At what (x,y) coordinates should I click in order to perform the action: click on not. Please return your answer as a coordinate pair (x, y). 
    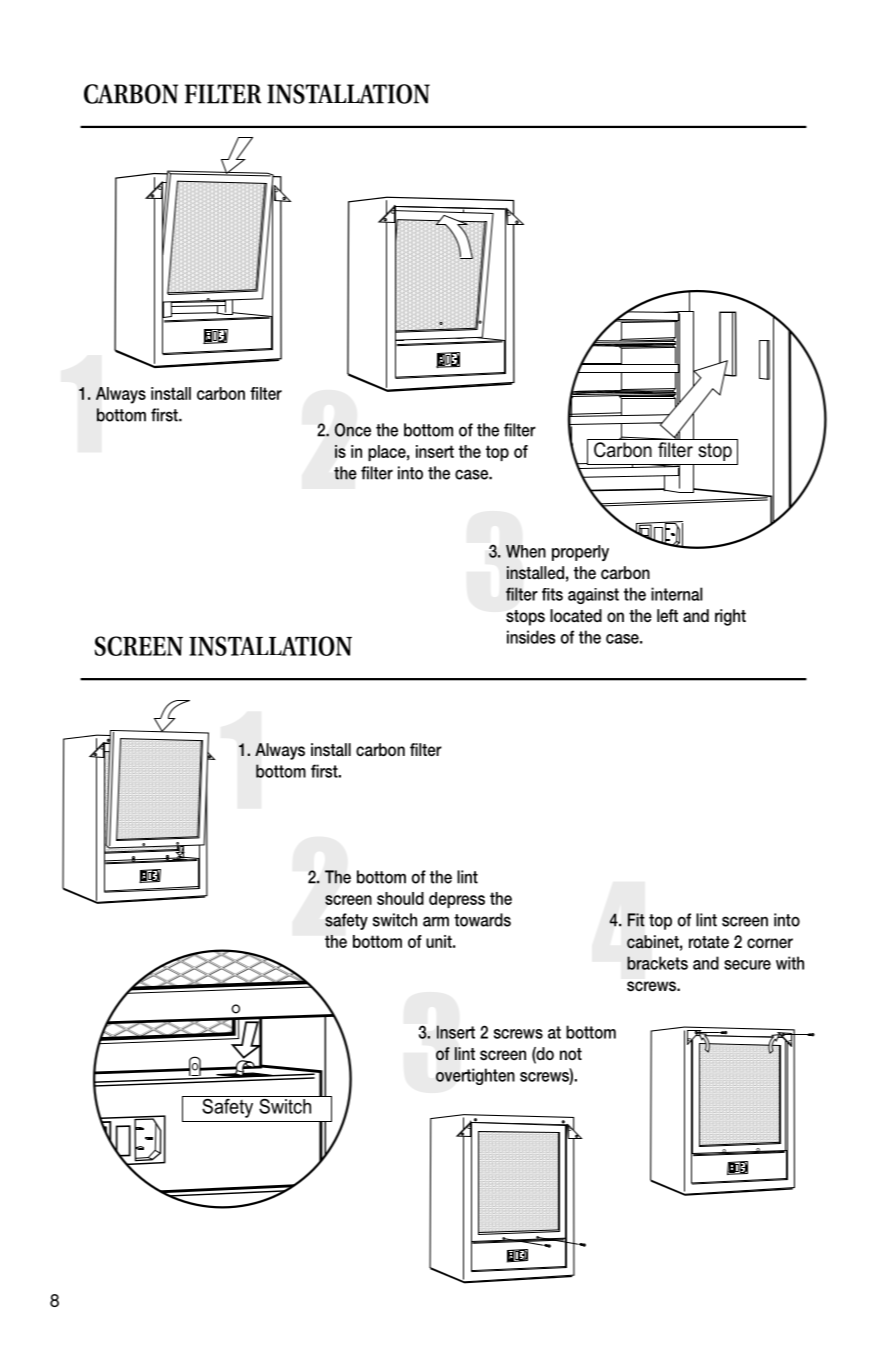
    Looking at the image, I should click on (571, 1054).
